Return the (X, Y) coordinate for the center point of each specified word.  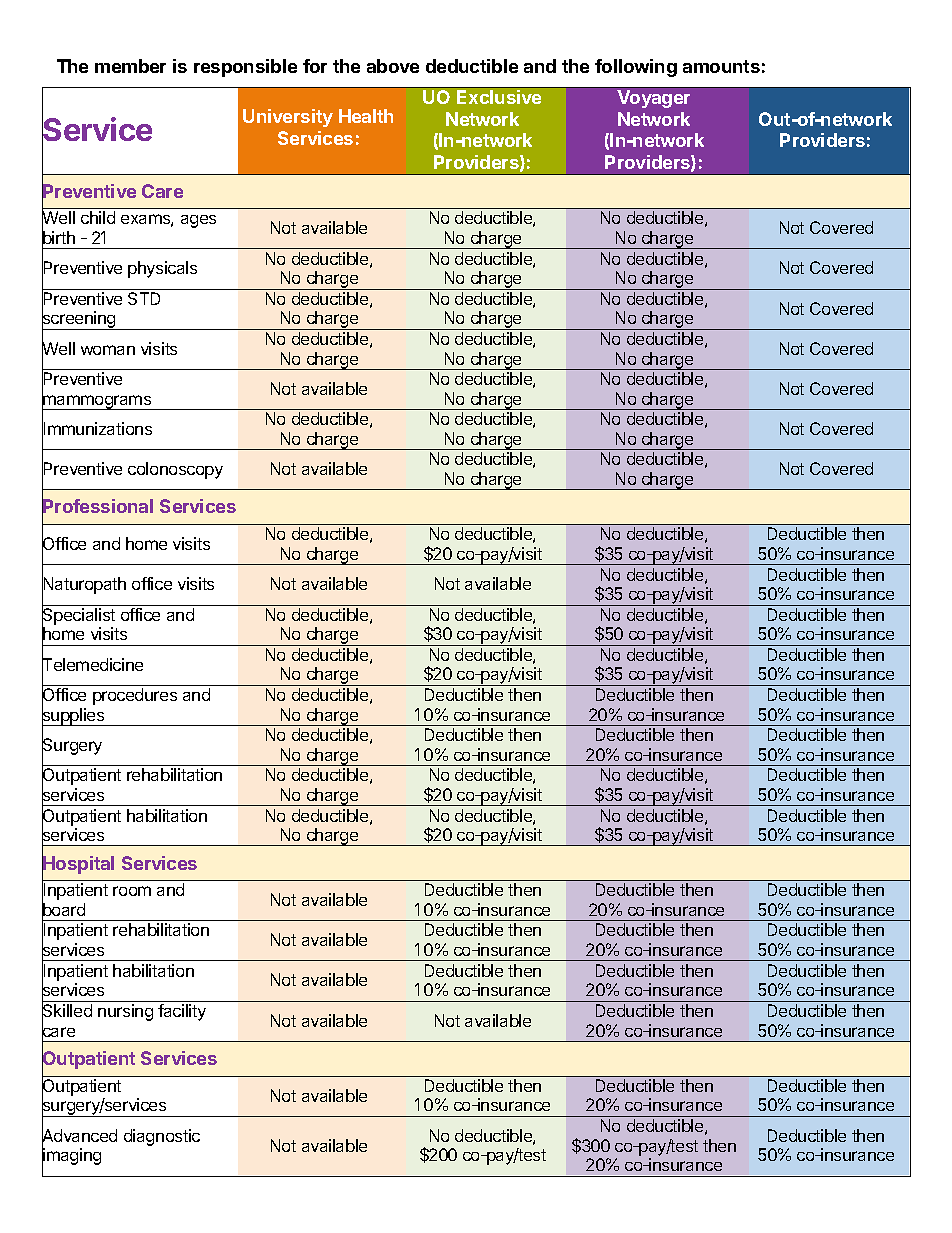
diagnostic (162, 1137)
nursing (125, 1012)
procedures (135, 696)
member (130, 66)
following (636, 68)
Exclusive (499, 97)
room (132, 891)
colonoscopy (175, 470)
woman (108, 350)
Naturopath (84, 586)
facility (182, 1012)
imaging (71, 1157)
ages (198, 221)
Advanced (79, 1136)
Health (366, 116)
